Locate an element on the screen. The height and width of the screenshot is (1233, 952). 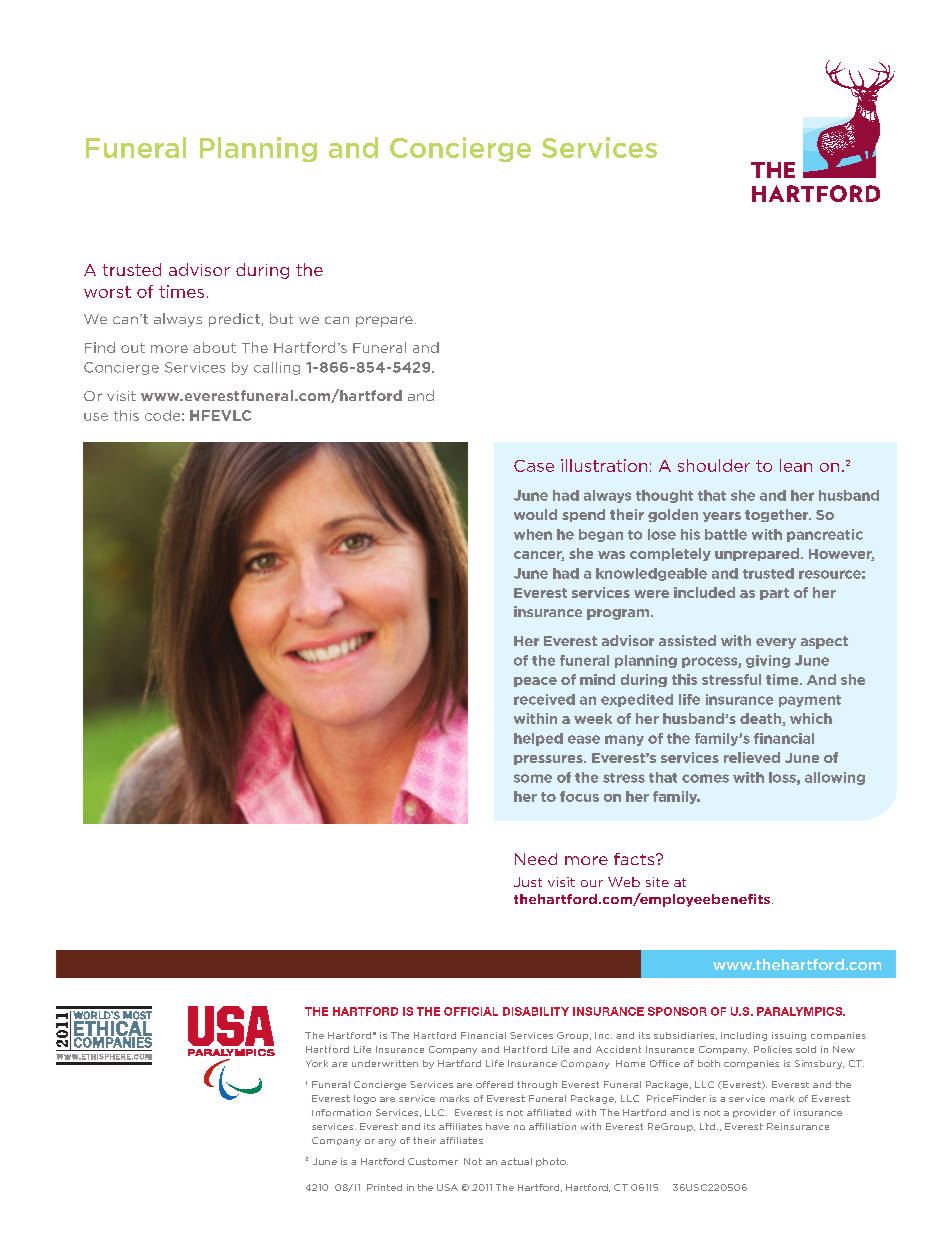
predict is located at coordinates (234, 320).
